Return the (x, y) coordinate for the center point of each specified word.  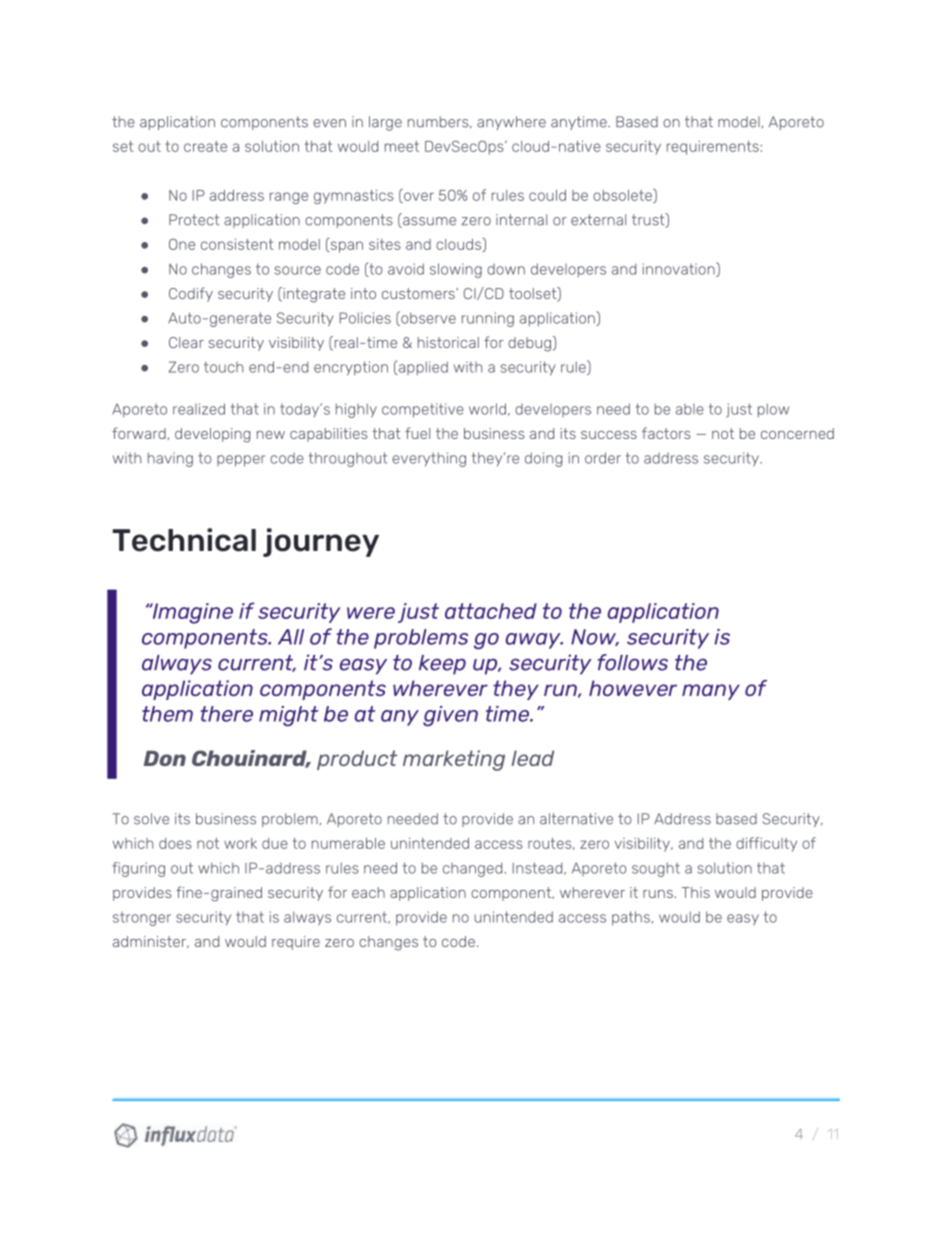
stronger (142, 919)
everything (429, 459)
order (603, 458)
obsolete (623, 196)
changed (474, 869)
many (711, 692)
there (226, 714)
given (450, 716)
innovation (680, 269)
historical (448, 342)
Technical (184, 540)
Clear (186, 342)
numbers (439, 122)
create (205, 146)
